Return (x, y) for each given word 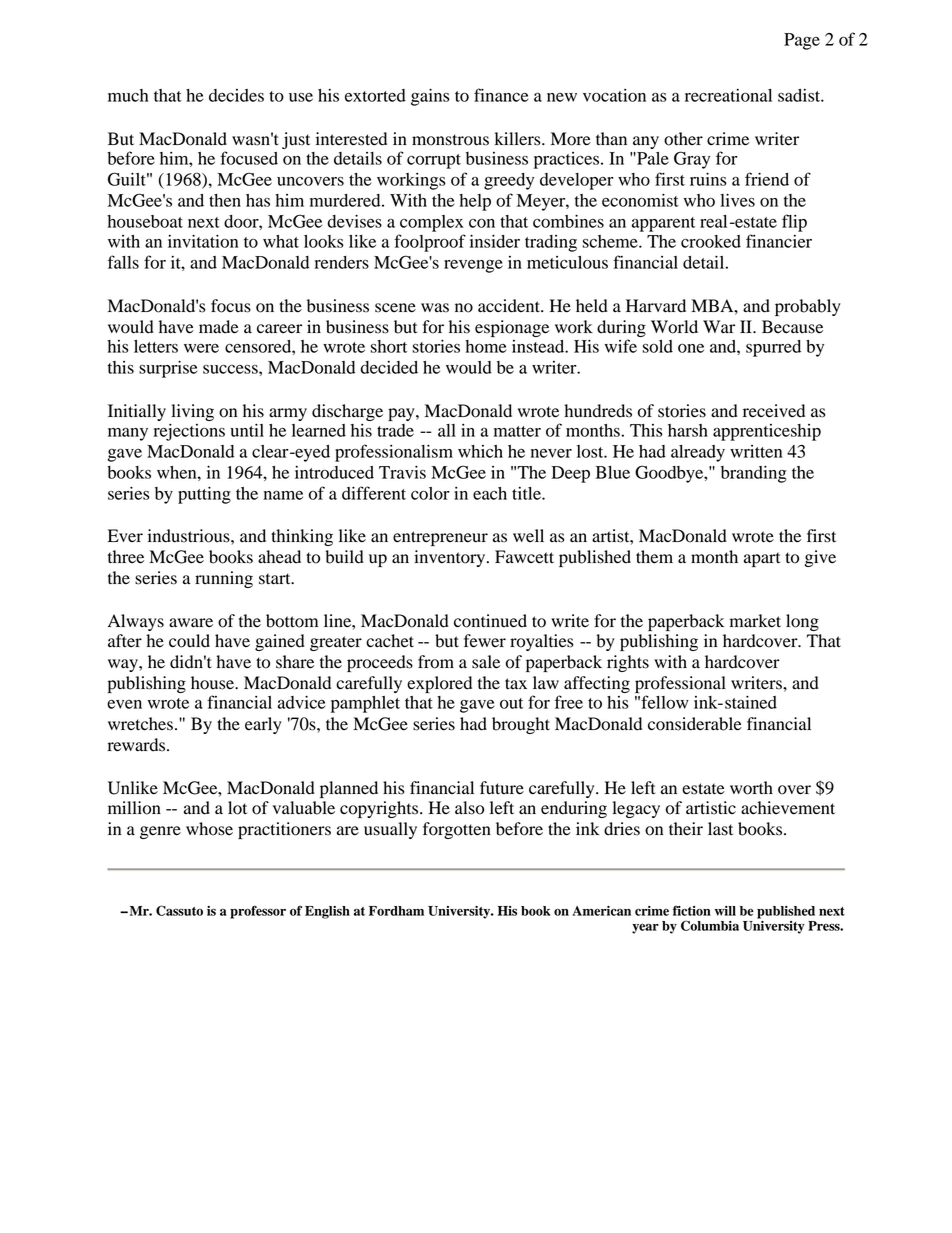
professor (258, 912)
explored (439, 684)
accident (510, 306)
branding (754, 474)
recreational (728, 95)
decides (236, 95)
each (490, 493)
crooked (711, 241)
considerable (695, 724)
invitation (203, 241)
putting (204, 495)
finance (501, 95)
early (263, 725)
